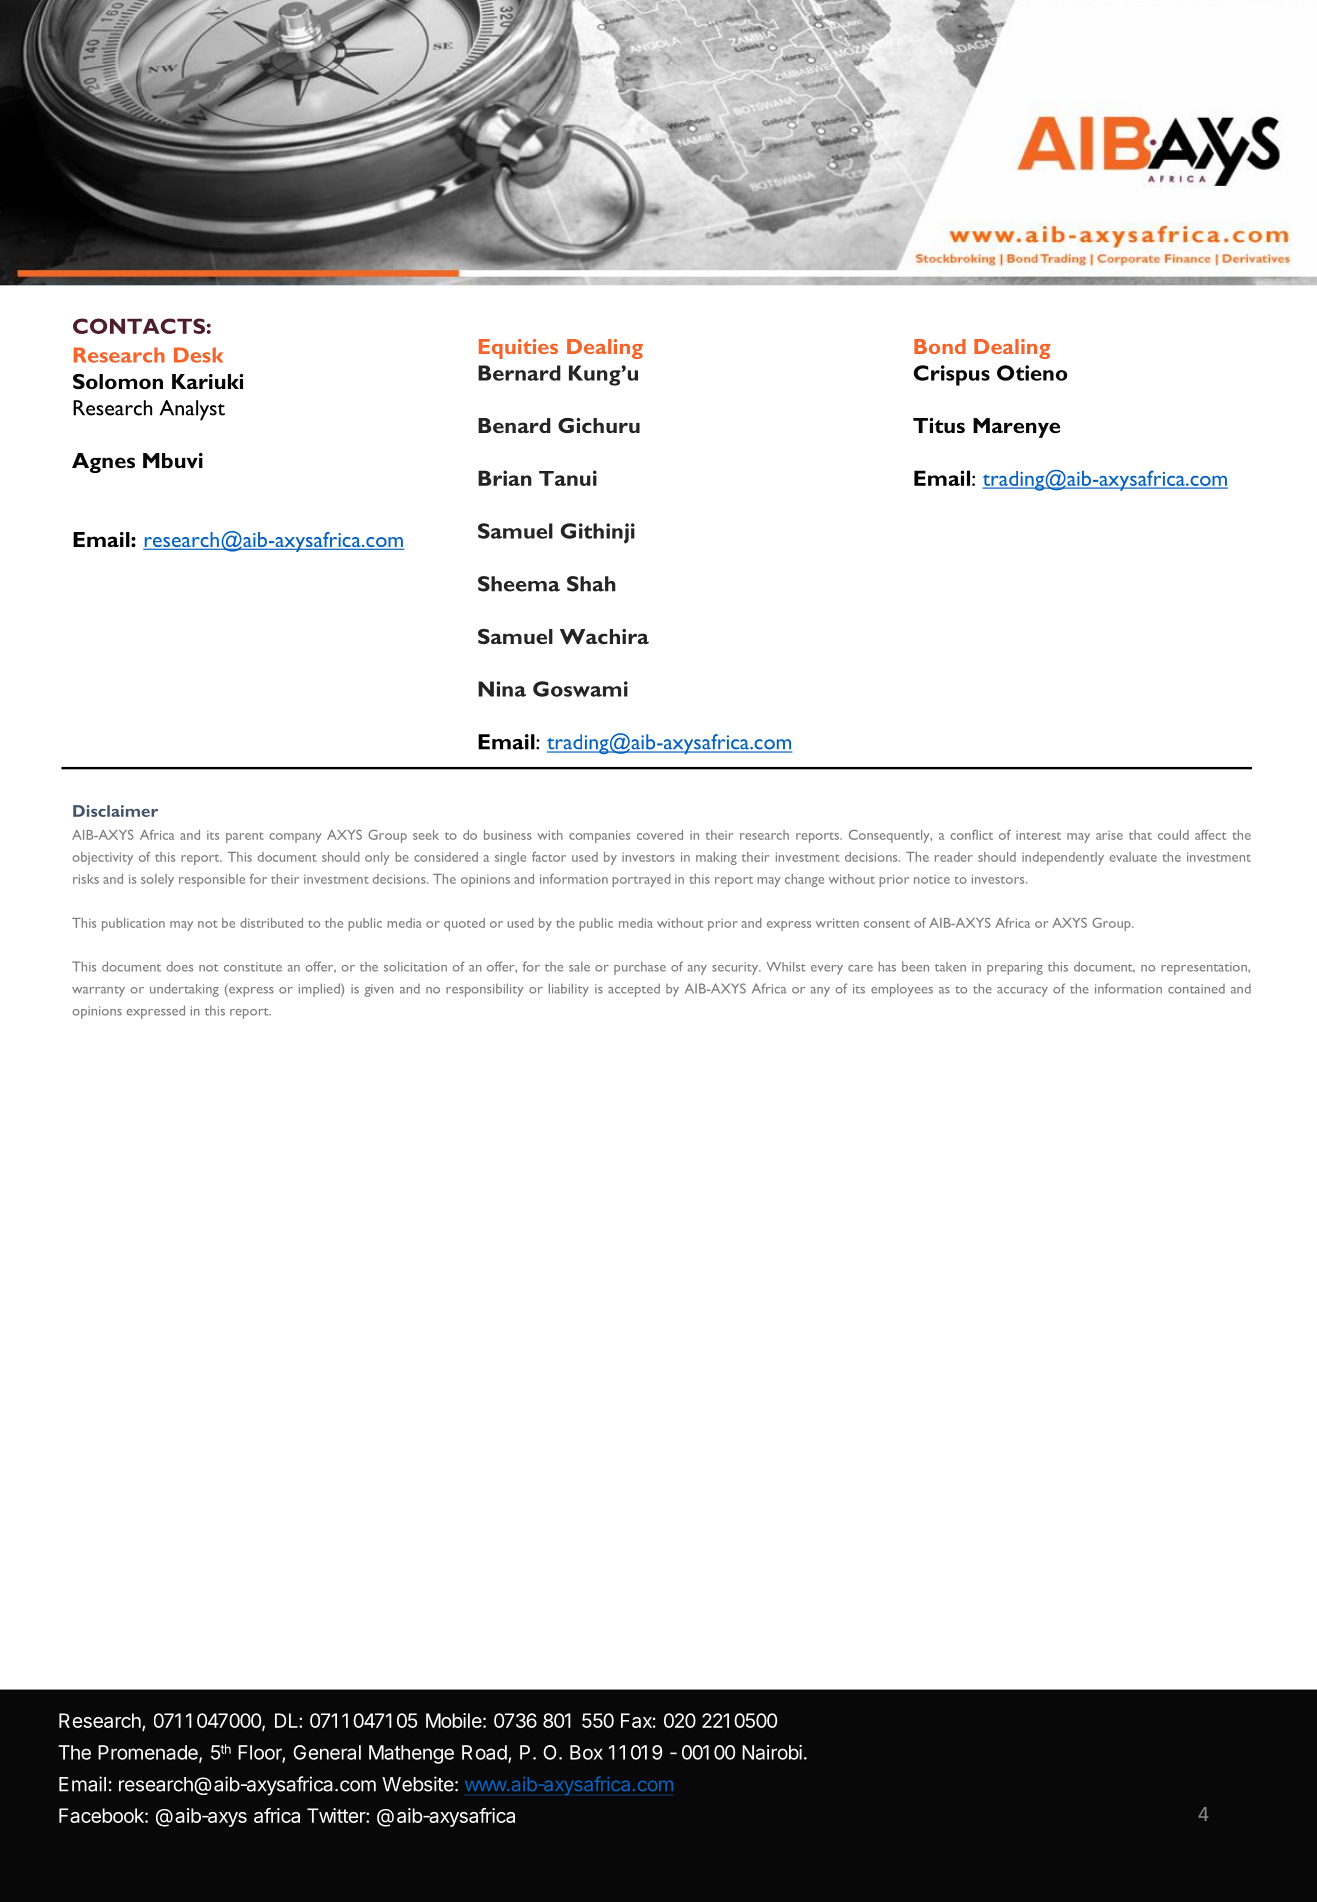  I want to click on Bernard, so click(519, 373).
